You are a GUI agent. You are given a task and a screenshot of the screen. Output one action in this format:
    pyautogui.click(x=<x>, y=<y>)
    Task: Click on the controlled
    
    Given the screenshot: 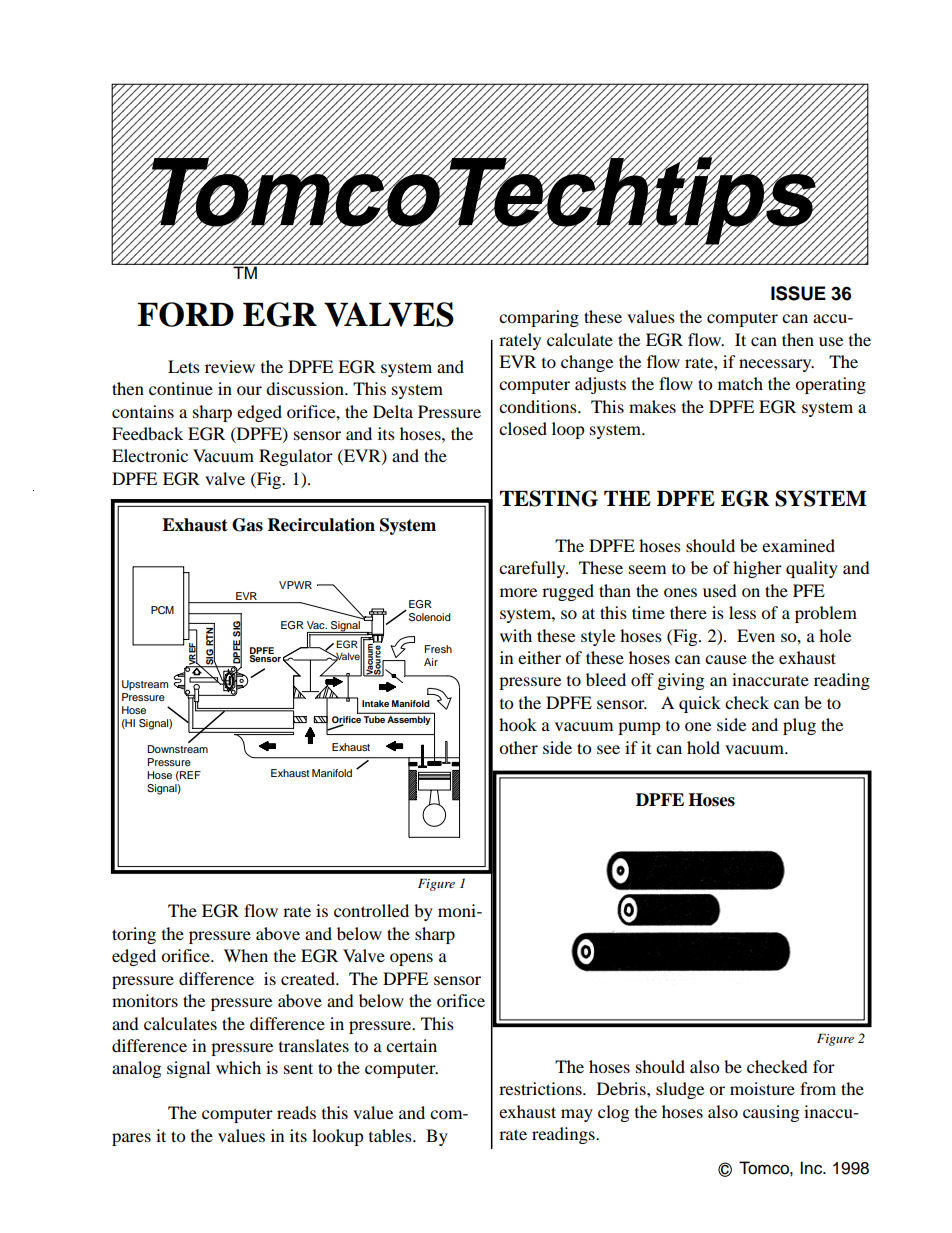 What is the action you would take?
    pyautogui.click(x=371, y=910)
